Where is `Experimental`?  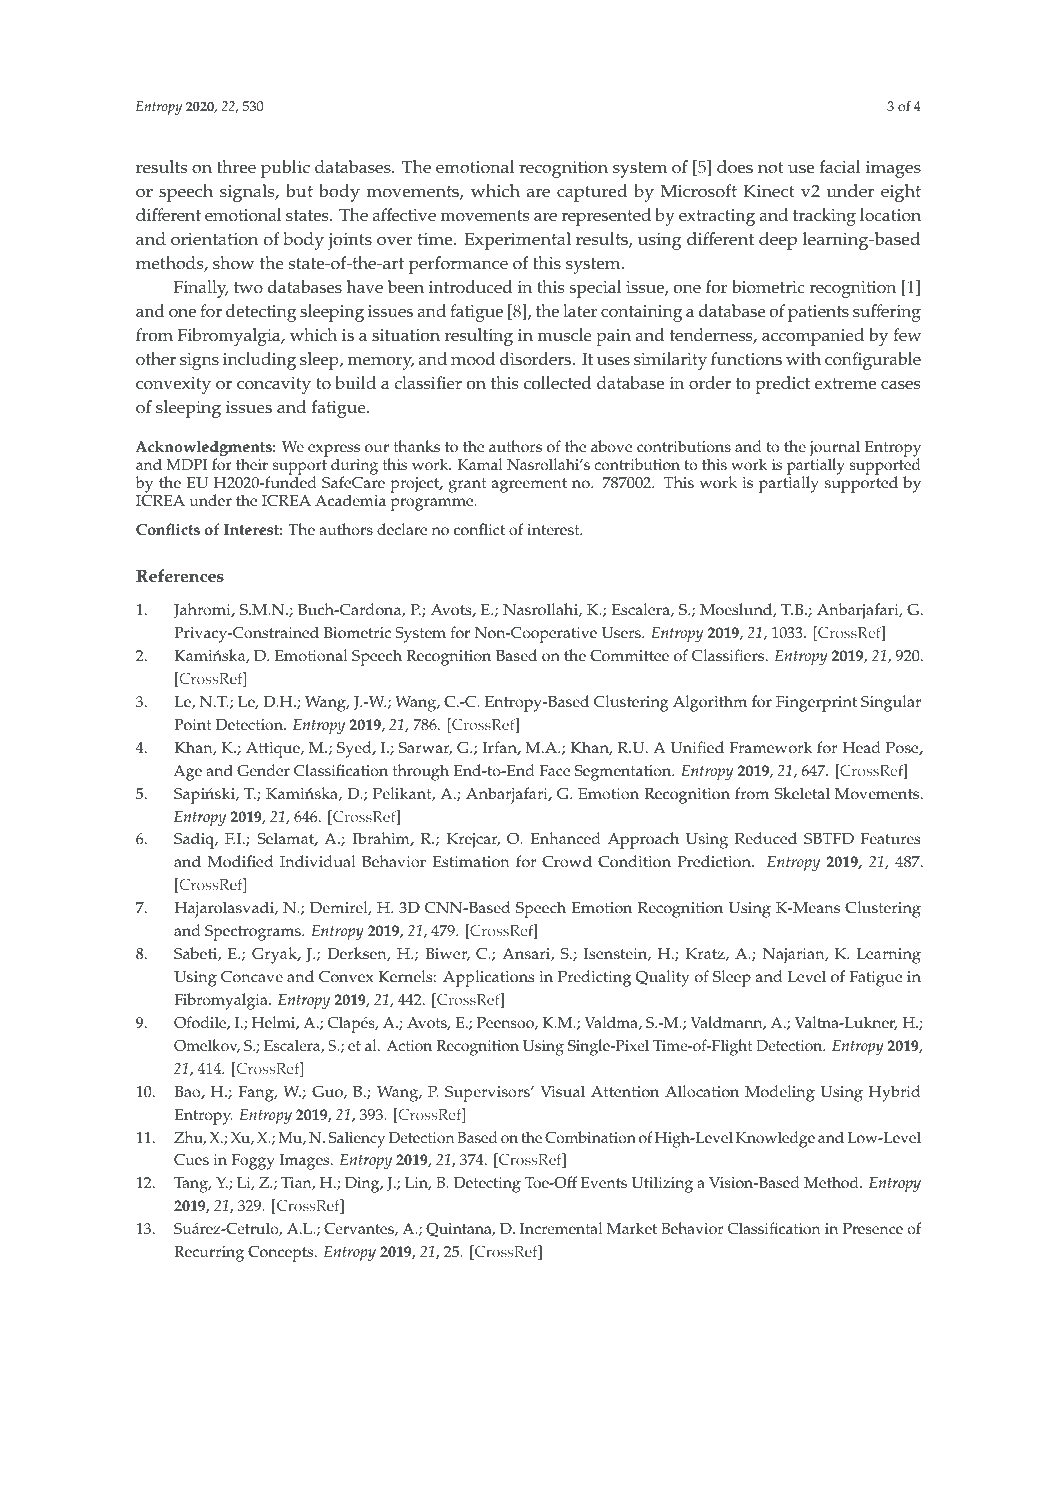
Experimental is located at coordinates (517, 241).
